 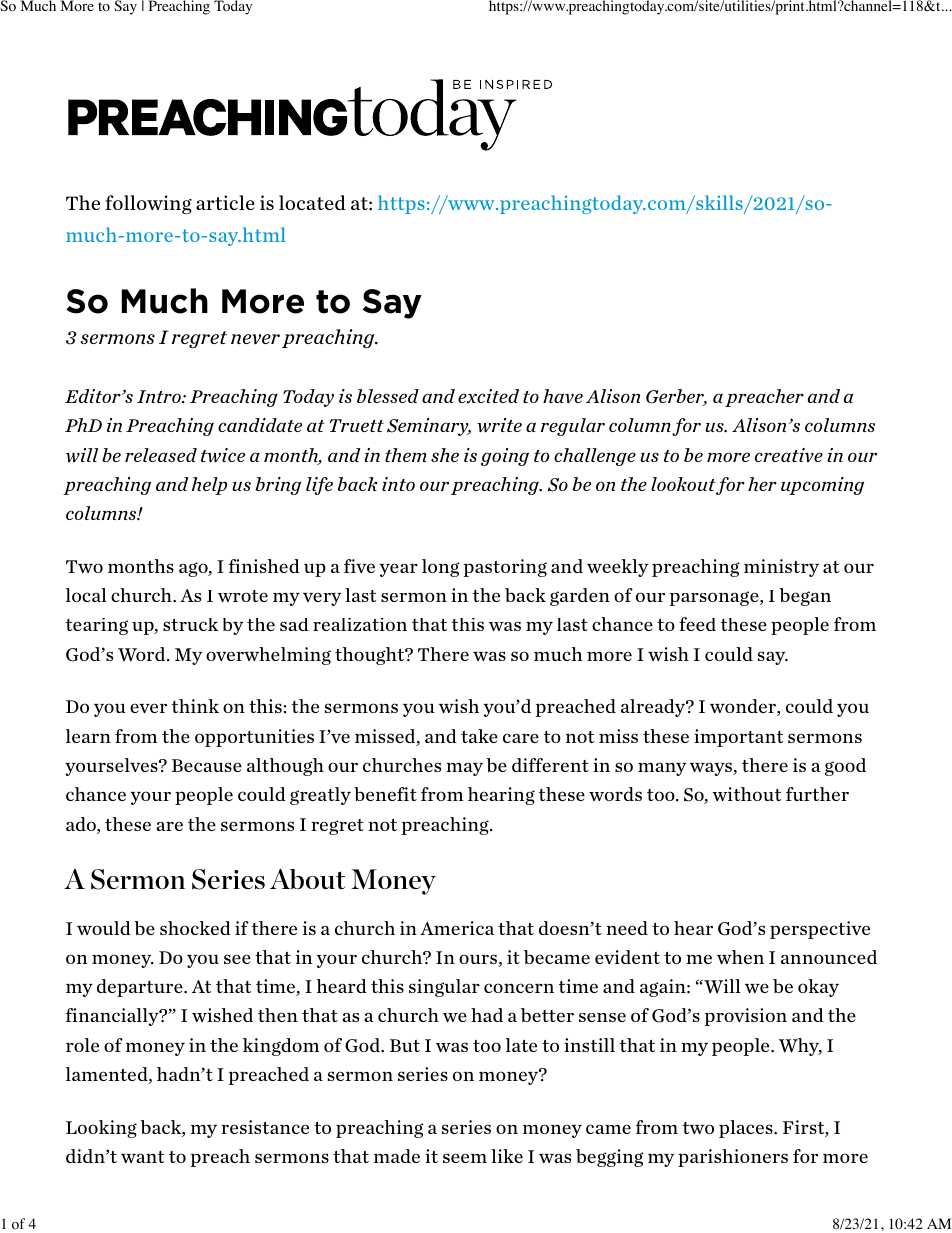 I want to click on help, so click(x=209, y=486).
